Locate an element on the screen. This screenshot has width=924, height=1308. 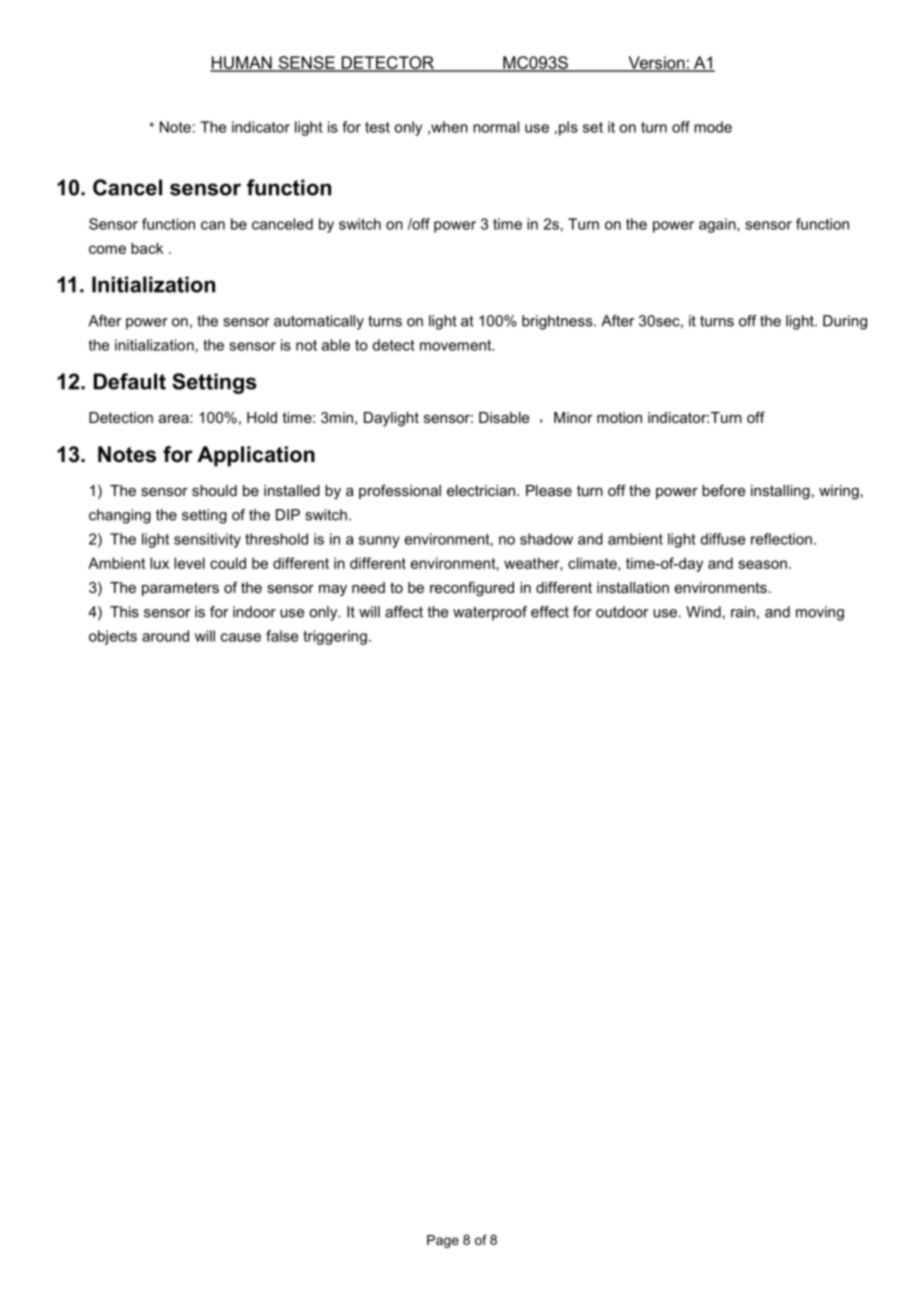
reflection is located at coordinates (781, 539).
